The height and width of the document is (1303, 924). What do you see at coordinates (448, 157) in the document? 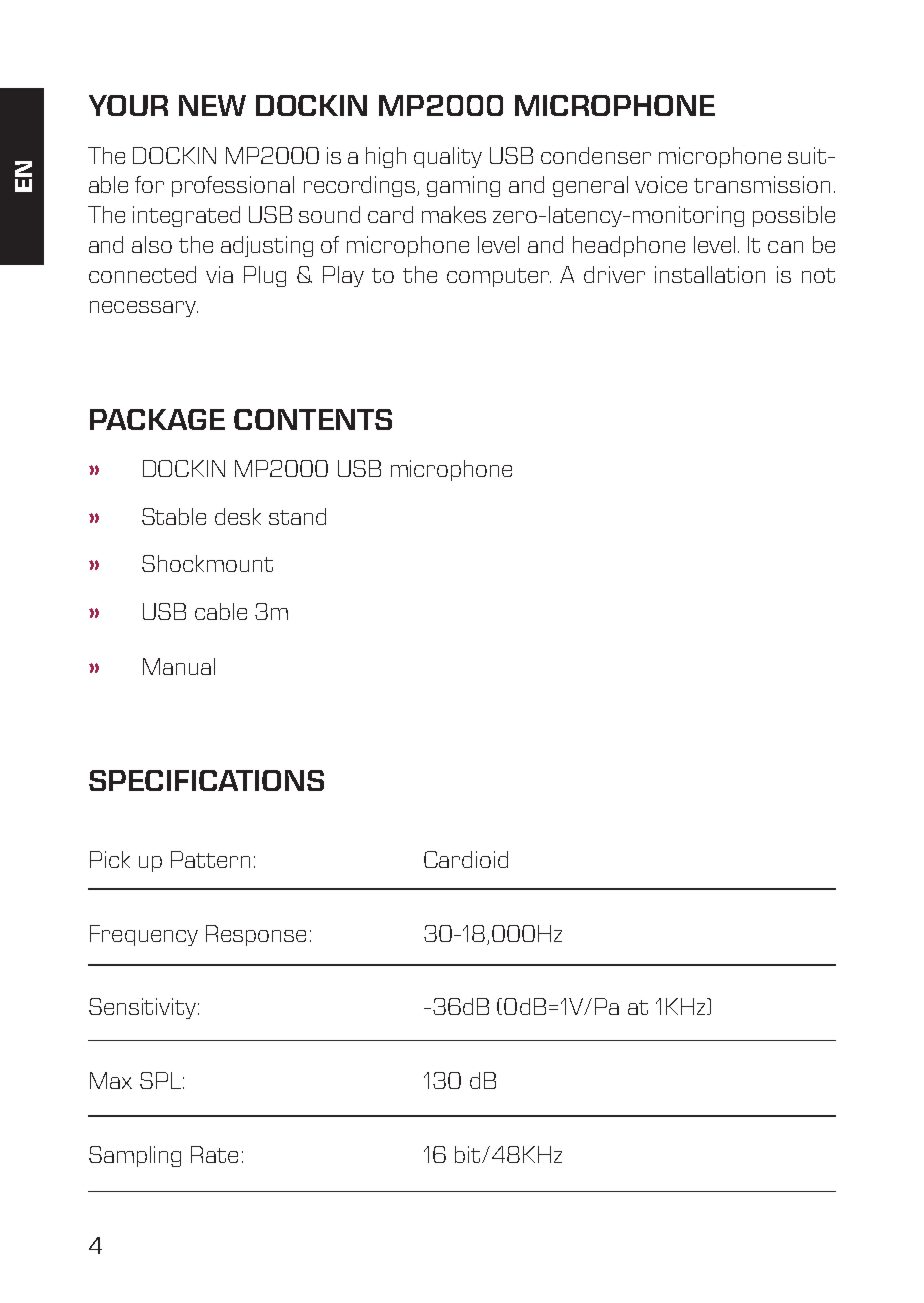
I see `quality` at bounding box center [448, 157].
